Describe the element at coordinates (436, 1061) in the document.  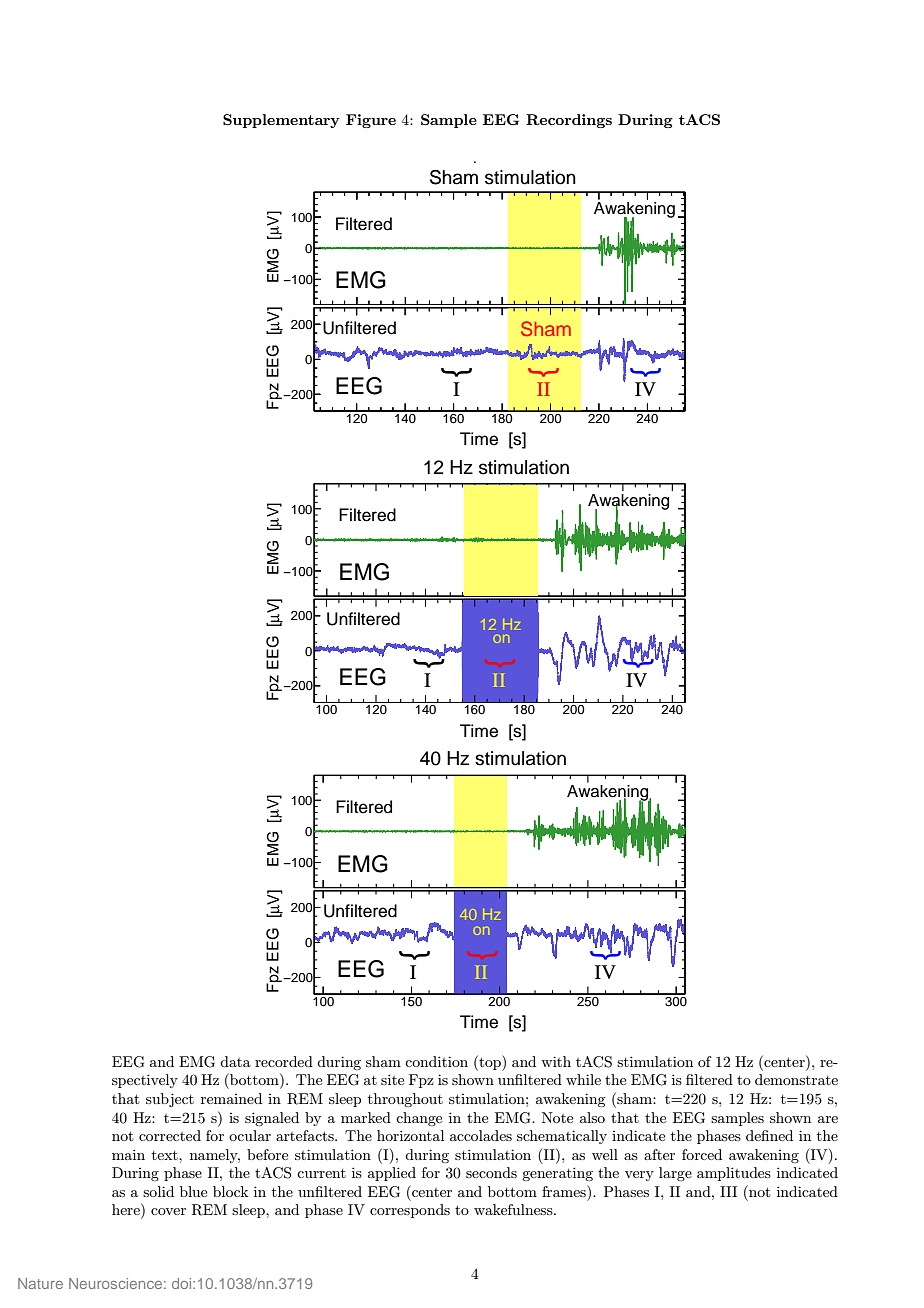
I see `condition` at that location.
